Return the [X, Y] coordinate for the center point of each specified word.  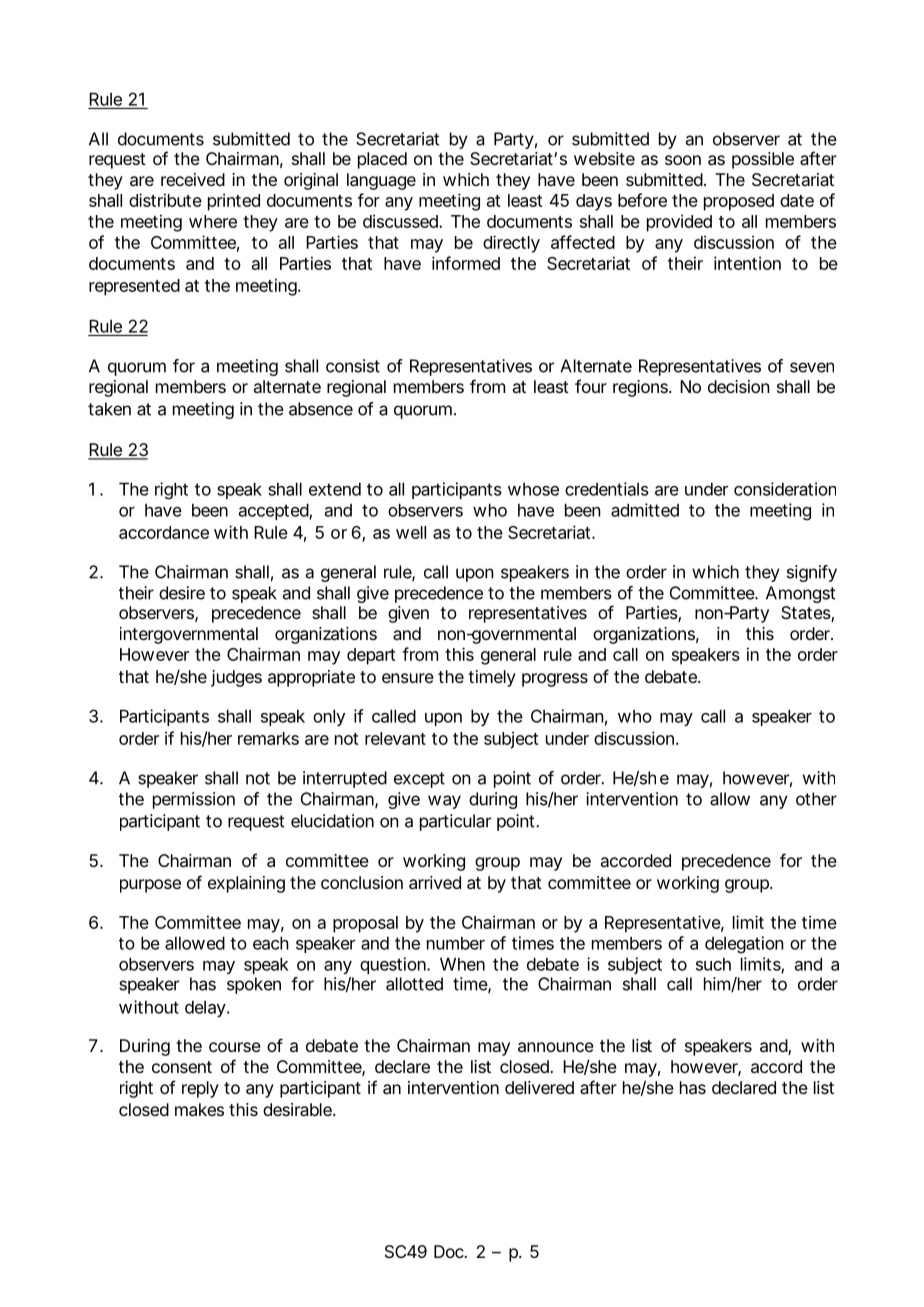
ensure [408, 678]
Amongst [800, 594]
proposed [739, 202]
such [713, 964]
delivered [539, 1087]
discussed [401, 221]
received [193, 179]
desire [182, 593]
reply [200, 1089]
